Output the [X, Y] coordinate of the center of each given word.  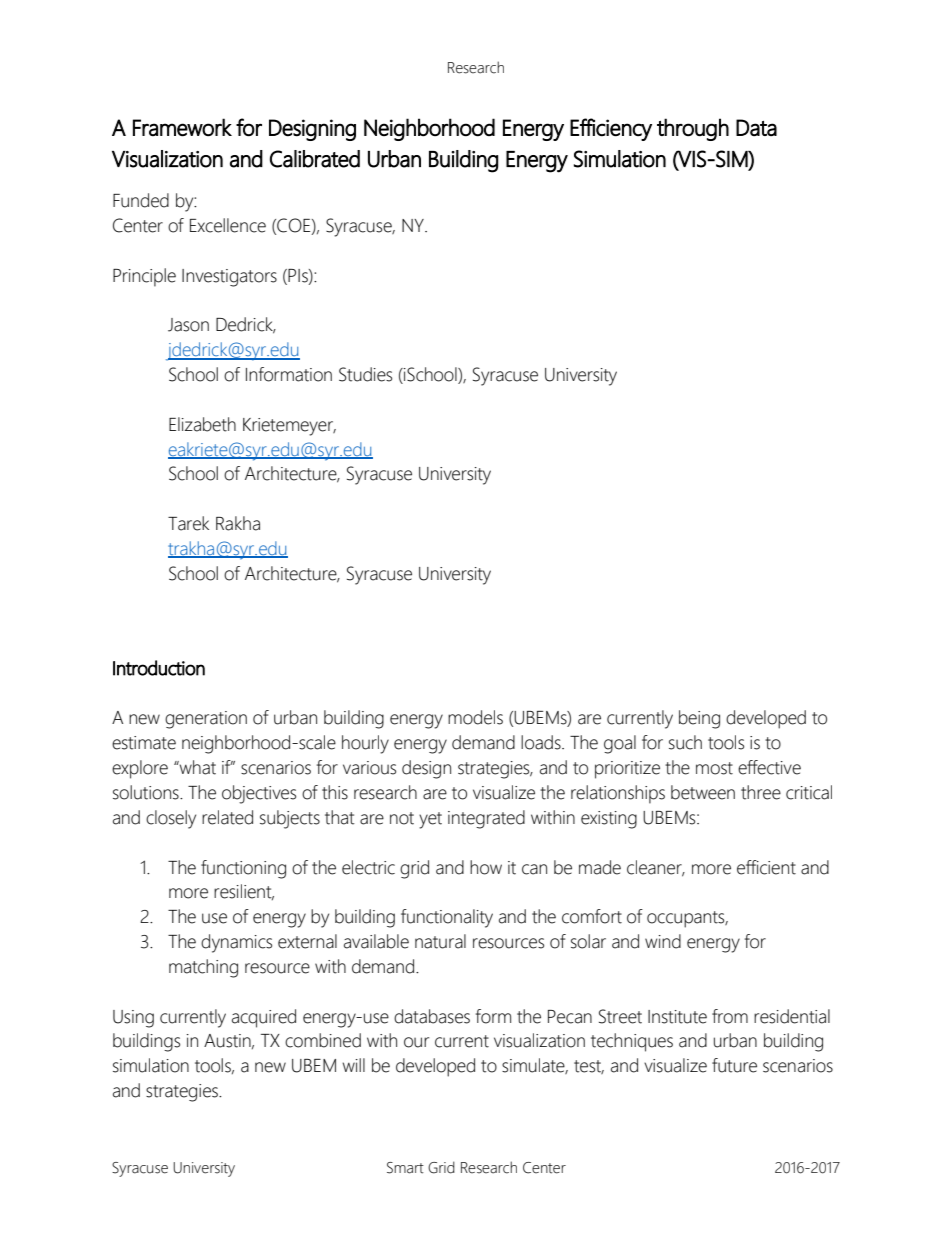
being [699, 719]
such [685, 742]
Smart [405, 1168]
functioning [243, 869]
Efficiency [611, 129]
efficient [766, 867]
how [486, 867]
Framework [182, 127]
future [734, 1065]
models [475, 717]
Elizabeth [202, 424]
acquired [264, 1018]
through [693, 129]
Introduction [159, 668]
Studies [365, 374]
